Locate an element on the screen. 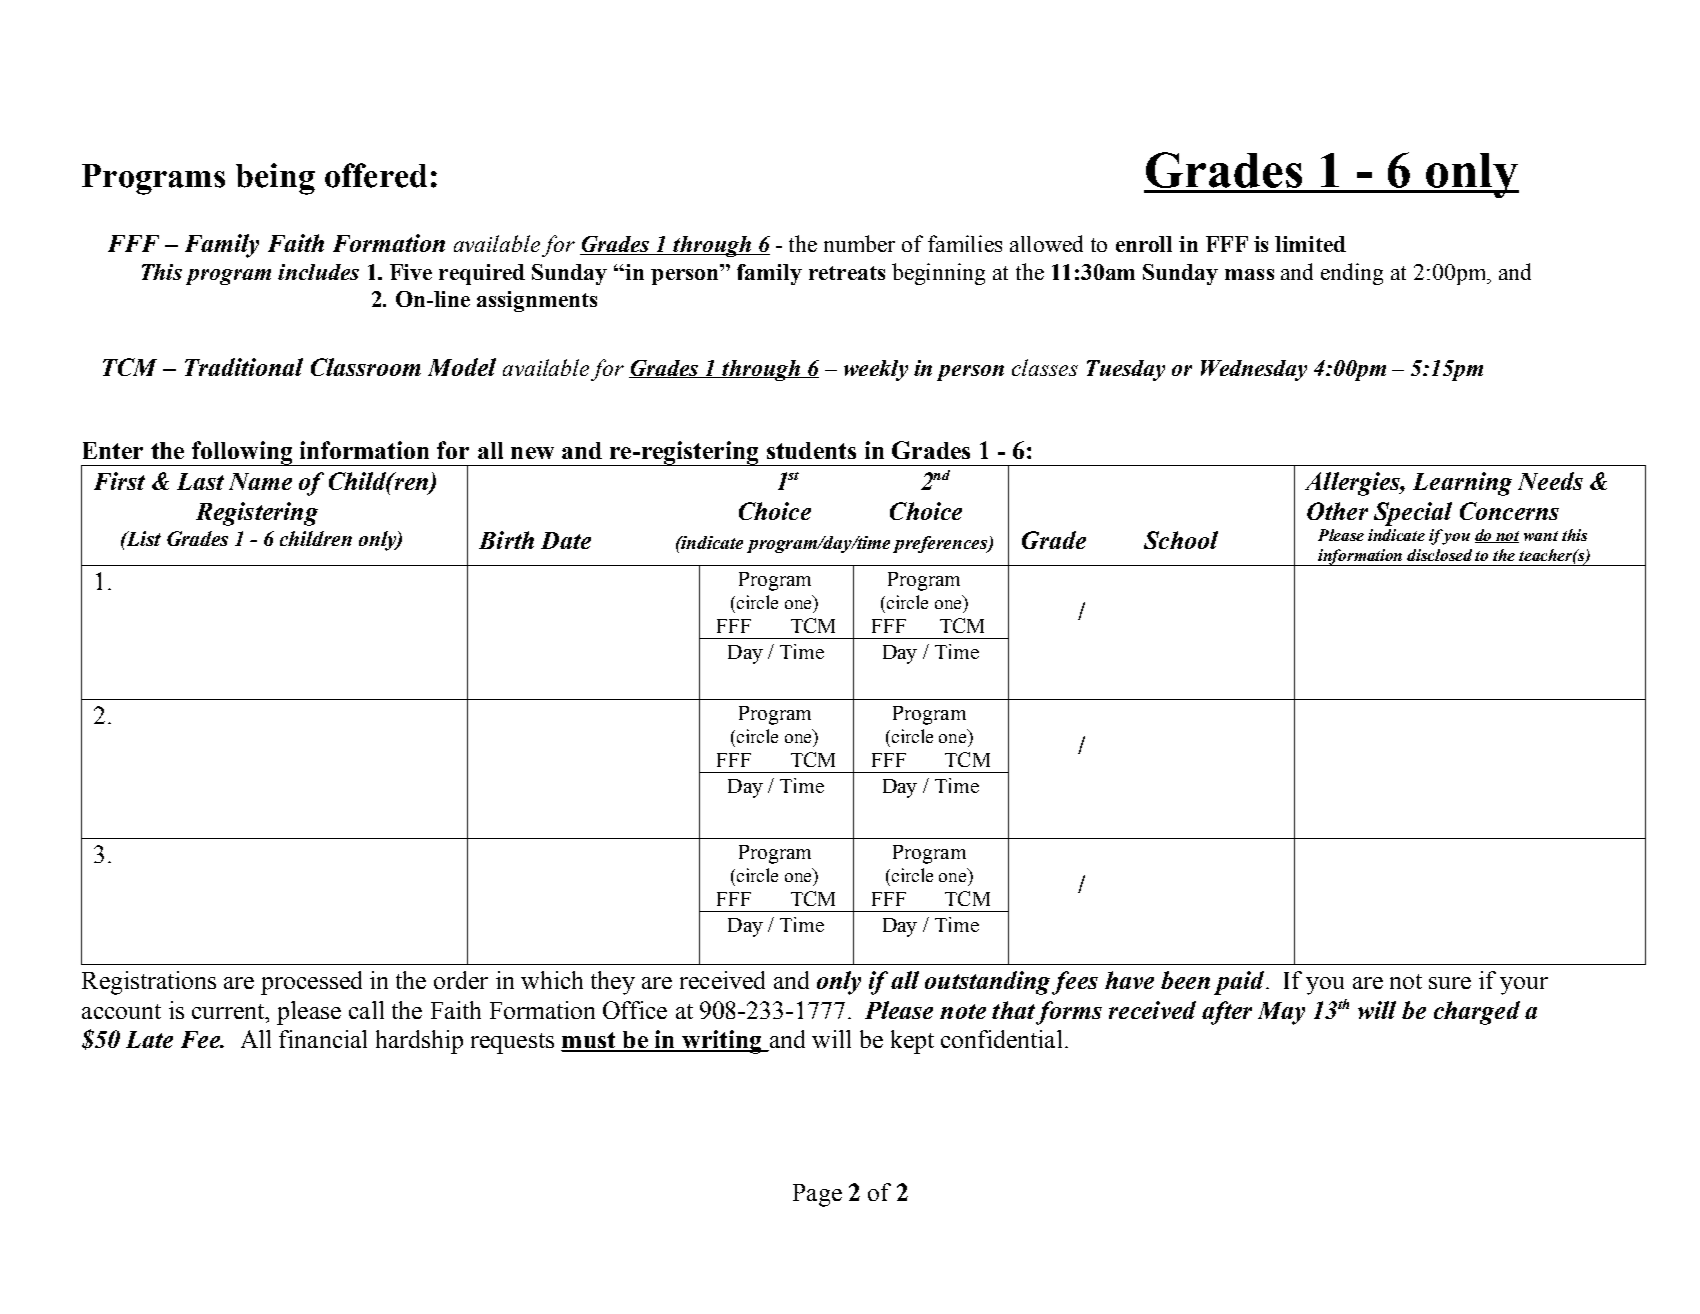  Learning is located at coordinates (1462, 484).
